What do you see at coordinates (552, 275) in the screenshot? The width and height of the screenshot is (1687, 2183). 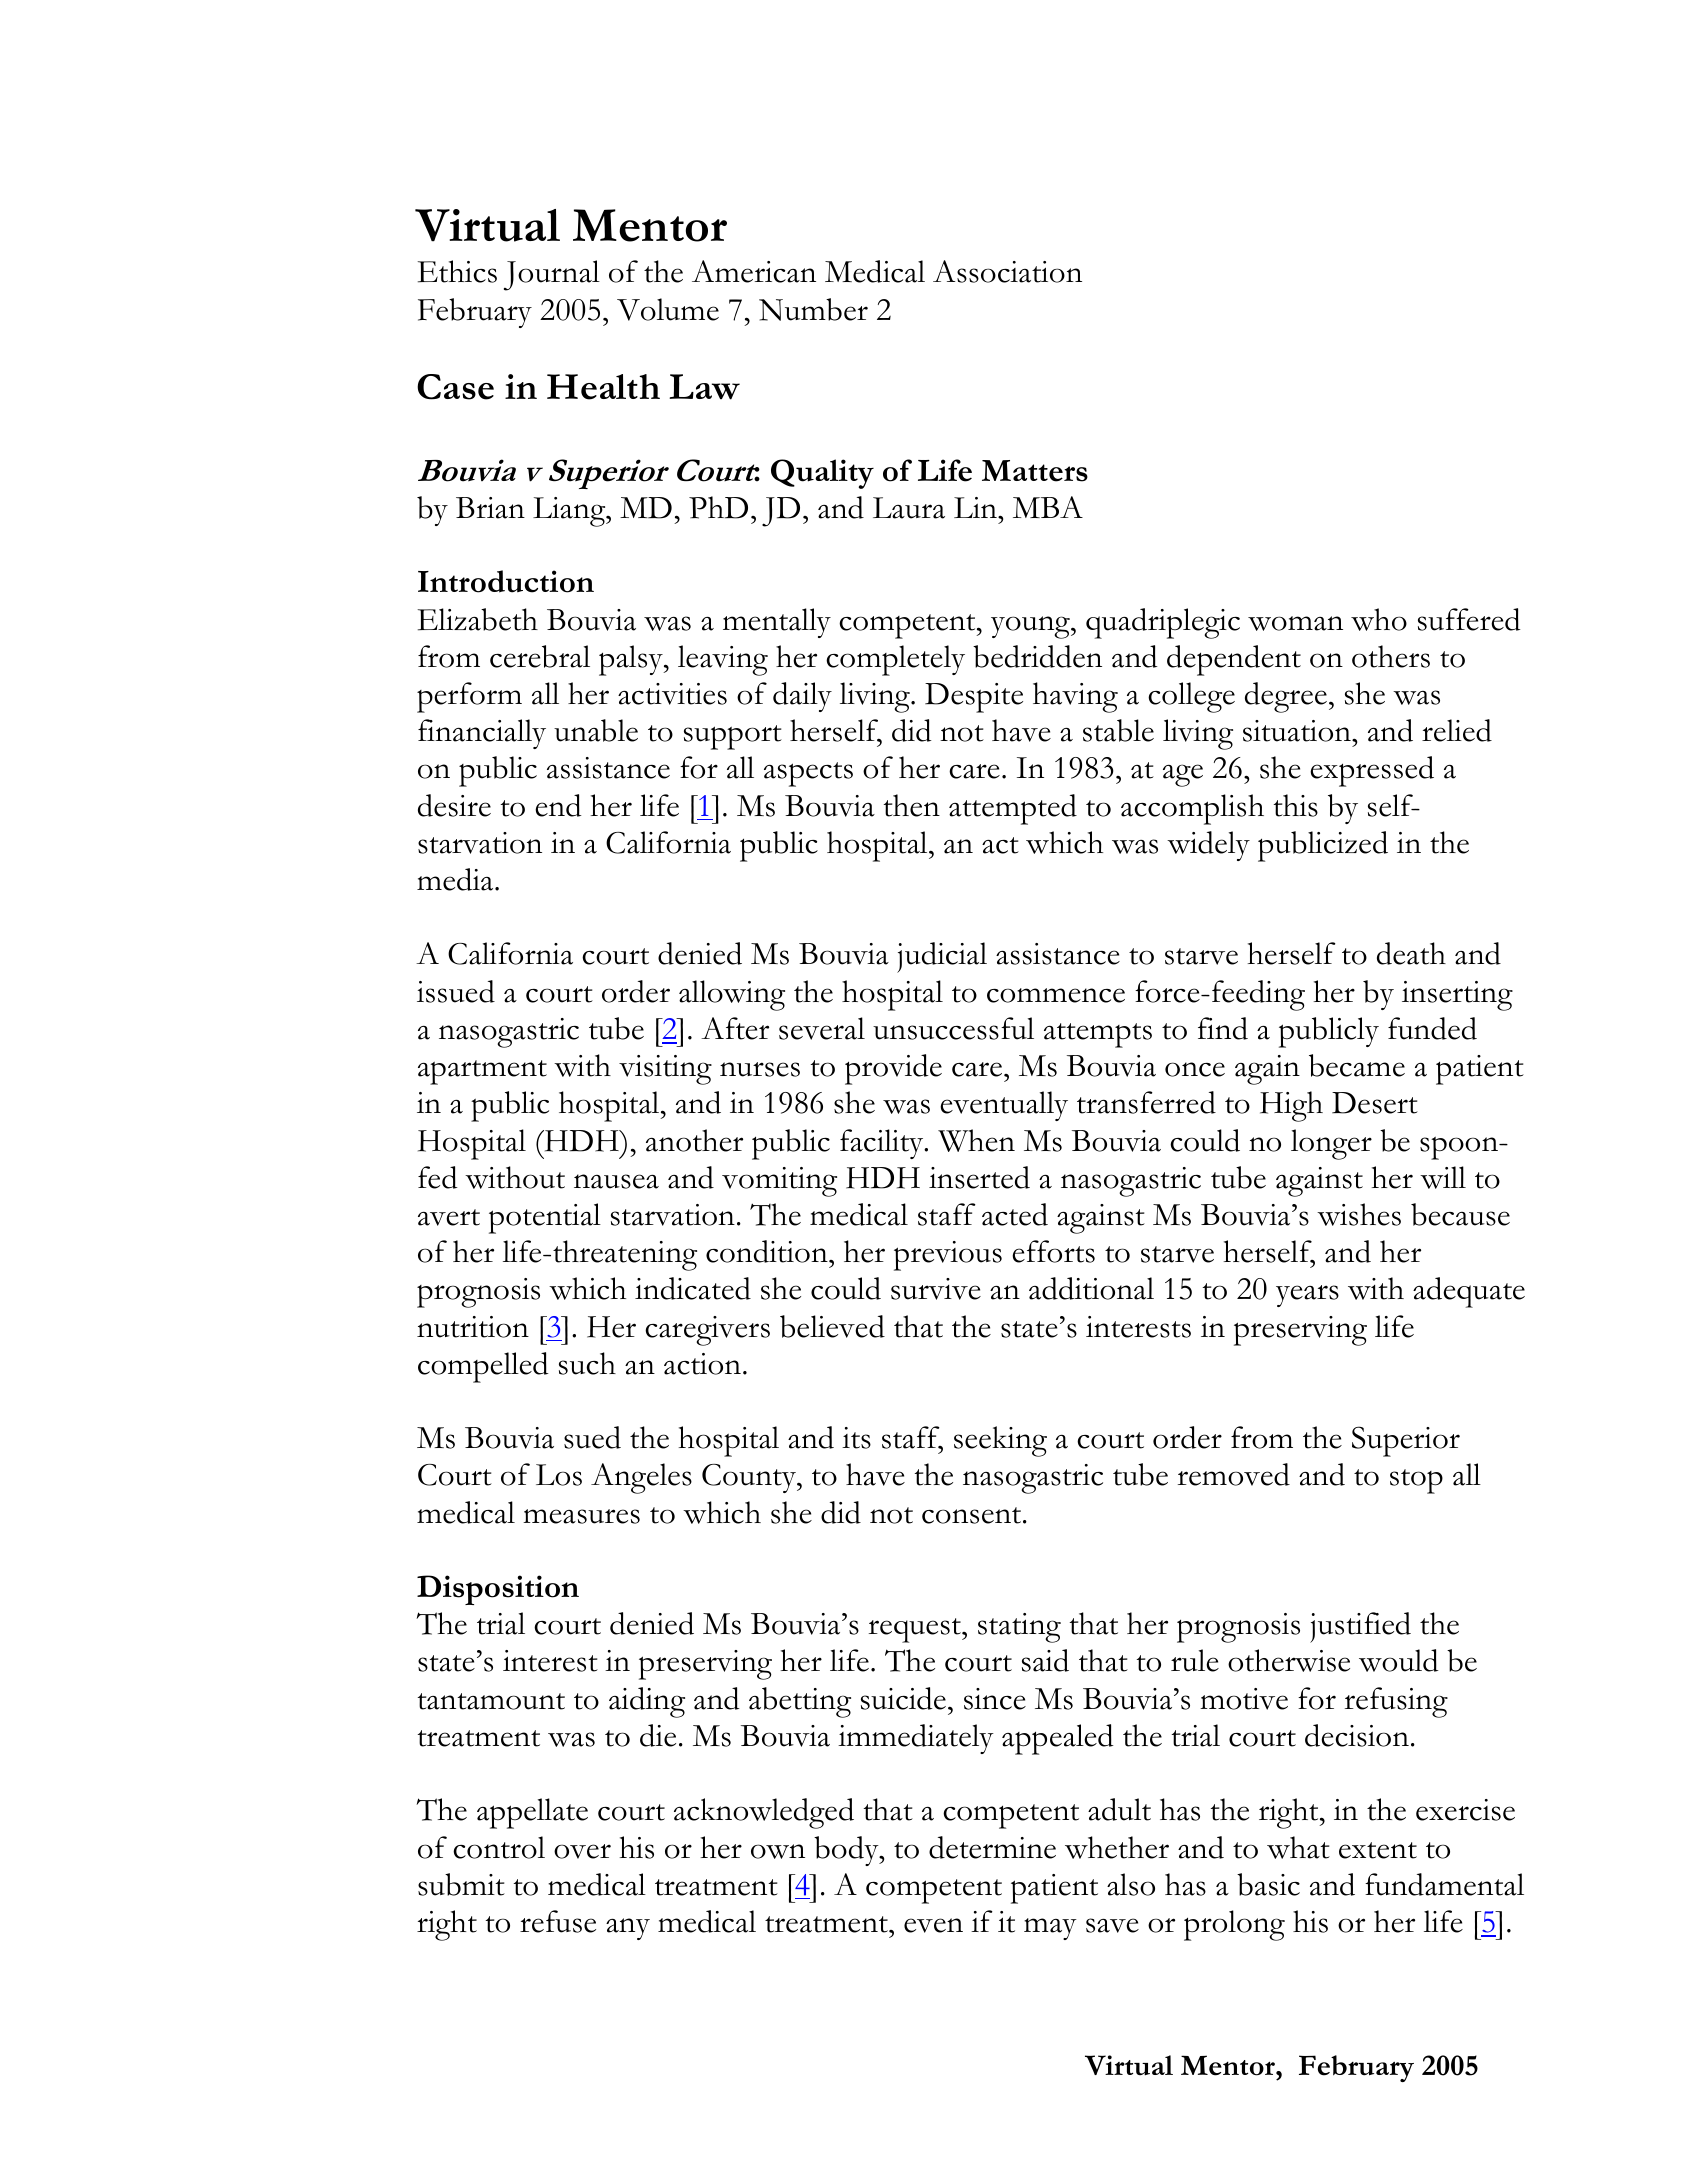 I see `Journal` at bounding box center [552, 275].
